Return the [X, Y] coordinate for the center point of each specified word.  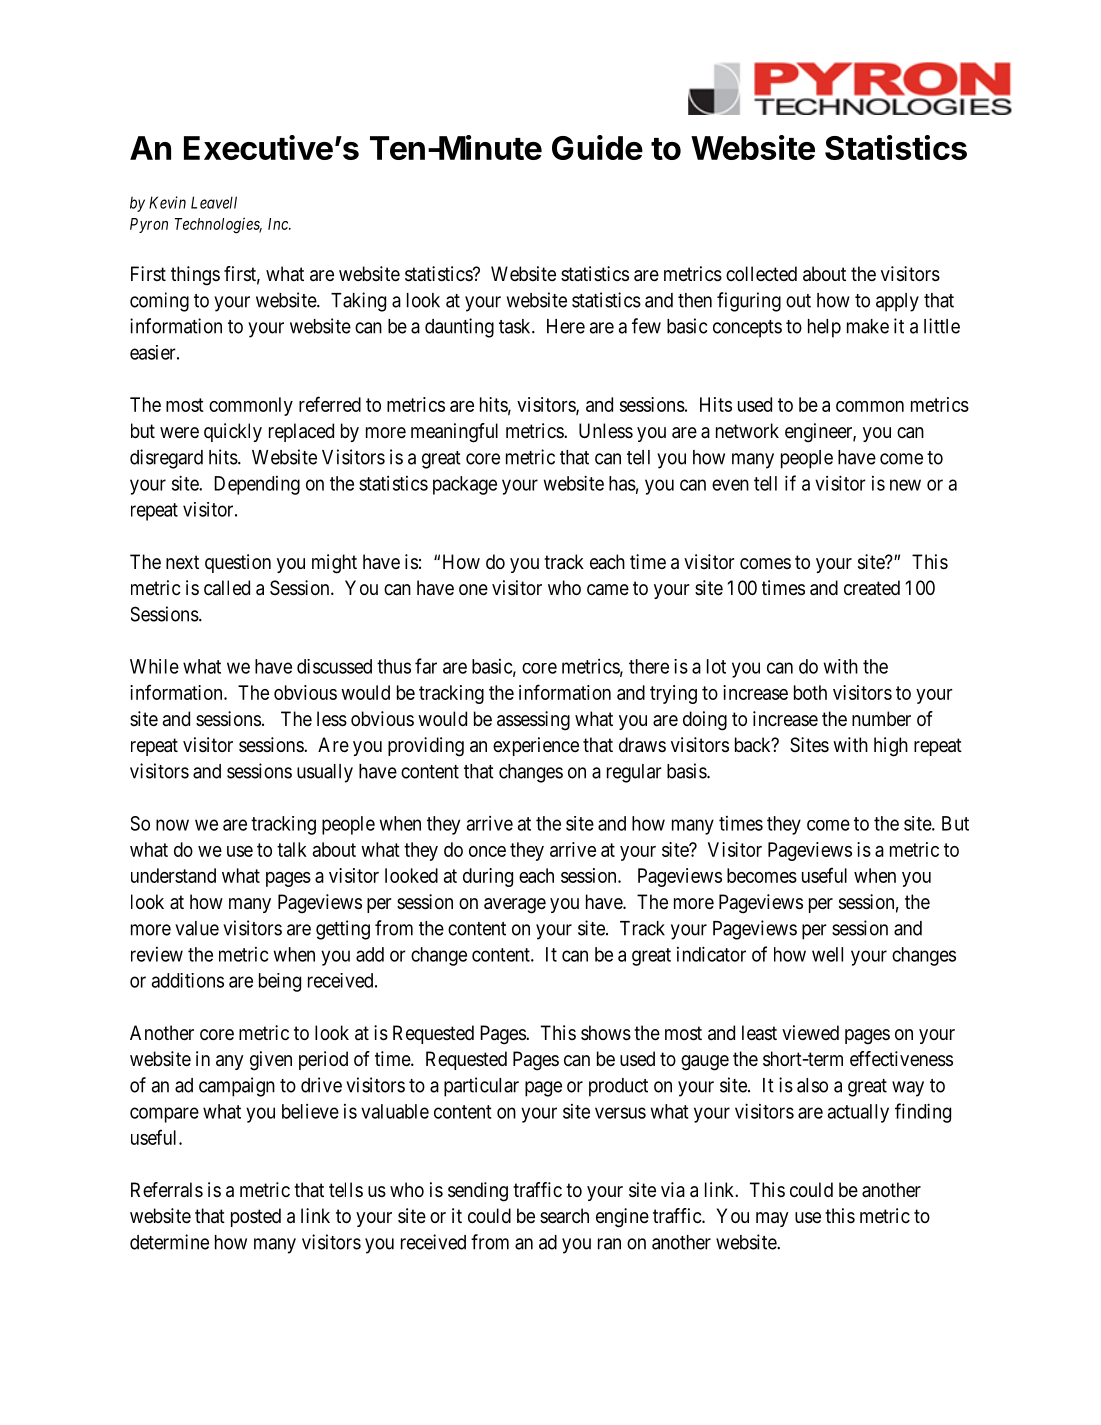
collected [761, 273]
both [810, 692]
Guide [597, 147]
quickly [233, 432]
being [280, 982]
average [515, 906]
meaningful [454, 433]
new [905, 485]
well [827, 954]
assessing [533, 721]
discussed [334, 666]
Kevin [167, 202]
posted [256, 1217]
